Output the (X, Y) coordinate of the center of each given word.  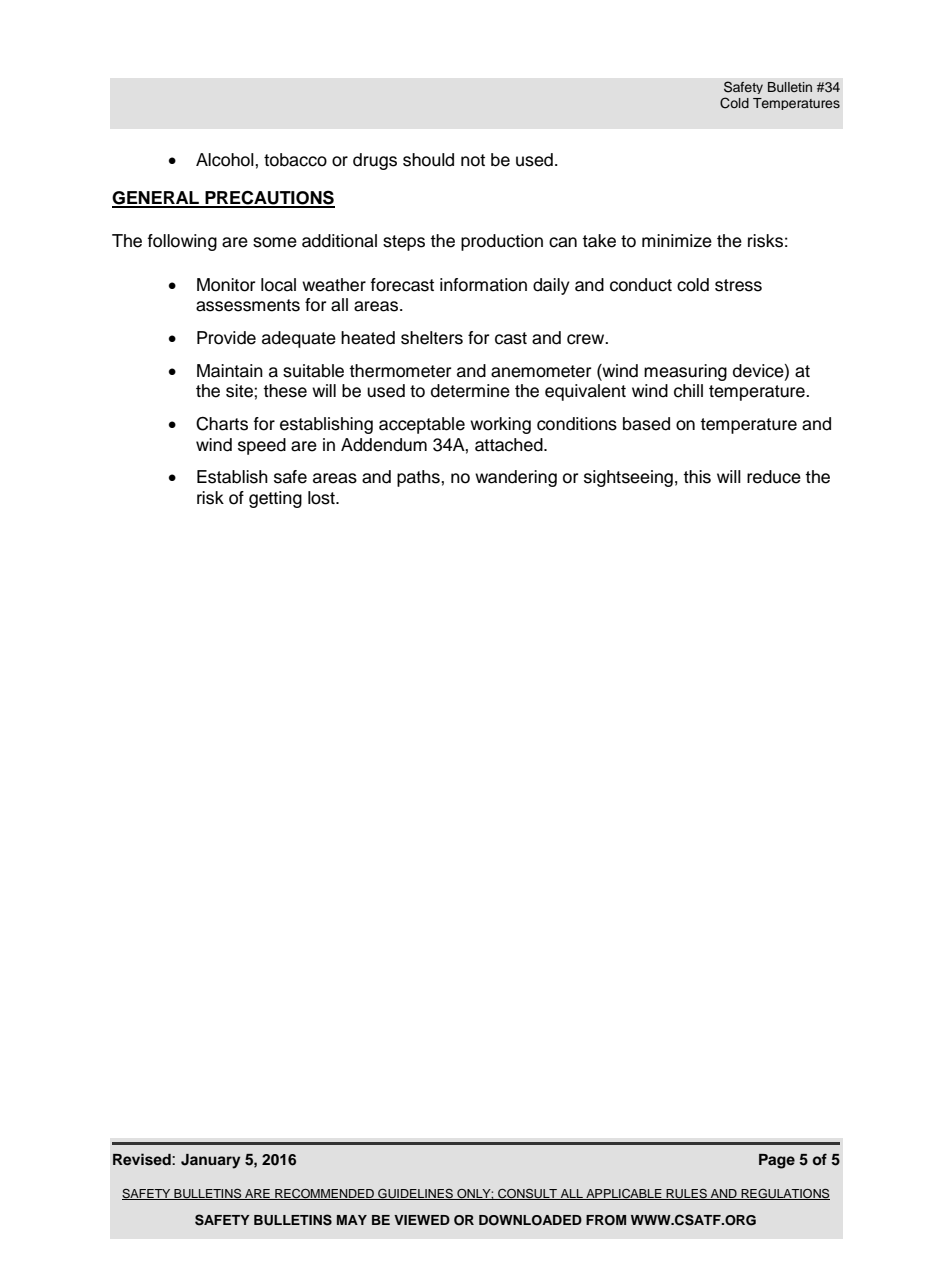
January (211, 1161)
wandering (516, 478)
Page (777, 1161)
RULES (687, 1194)
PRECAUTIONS (269, 198)
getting (275, 499)
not (473, 160)
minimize (677, 241)
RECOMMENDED (324, 1194)
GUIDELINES (415, 1194)
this (697, 477)
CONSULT (528, 1194)
